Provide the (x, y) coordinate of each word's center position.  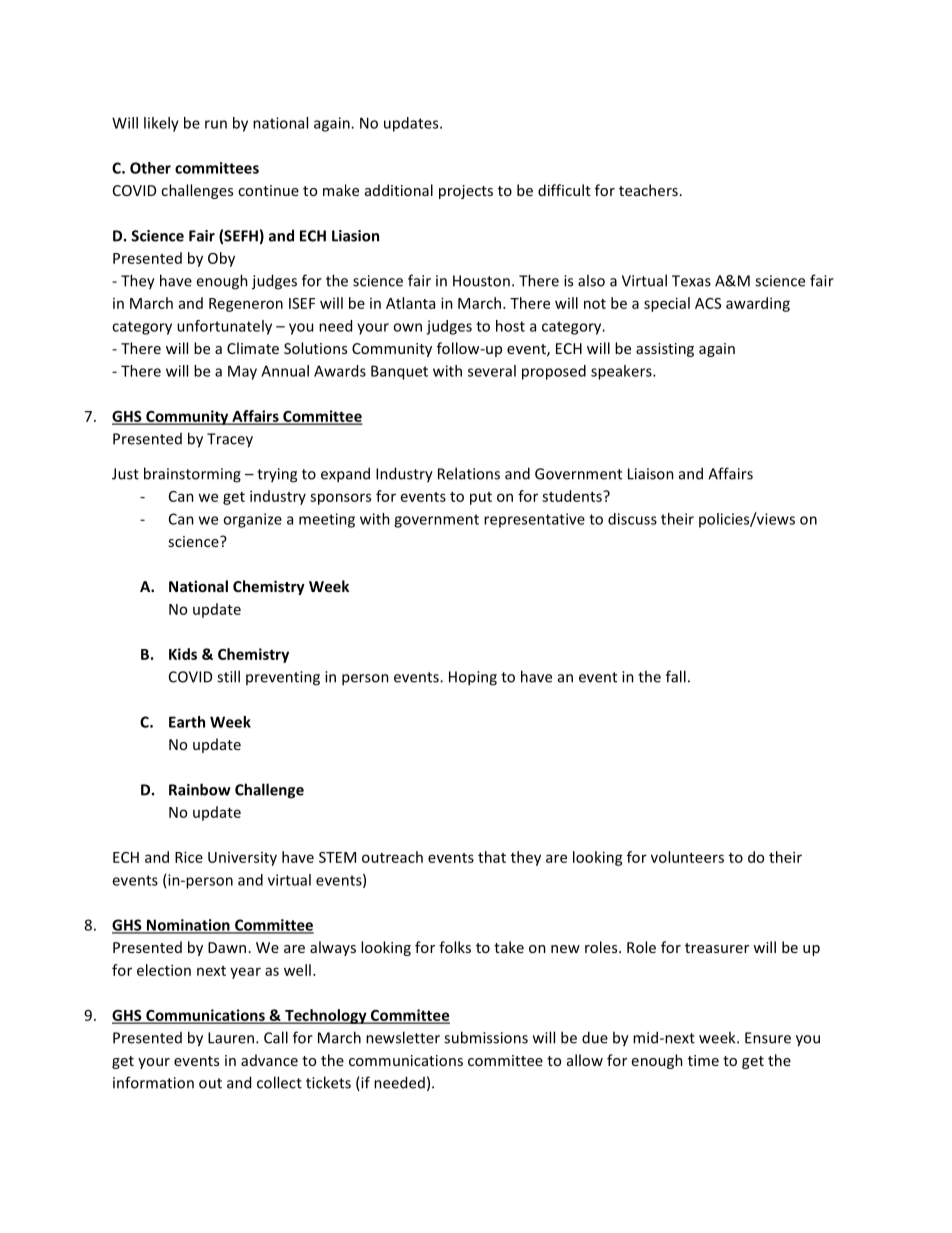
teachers (648, 190)
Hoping (473, 678)
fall (676, 676)
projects (466, 192)
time (703, 1060)
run (216, 124)
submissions (486, 1037)
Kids (183, 654)
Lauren (231, 1038)
